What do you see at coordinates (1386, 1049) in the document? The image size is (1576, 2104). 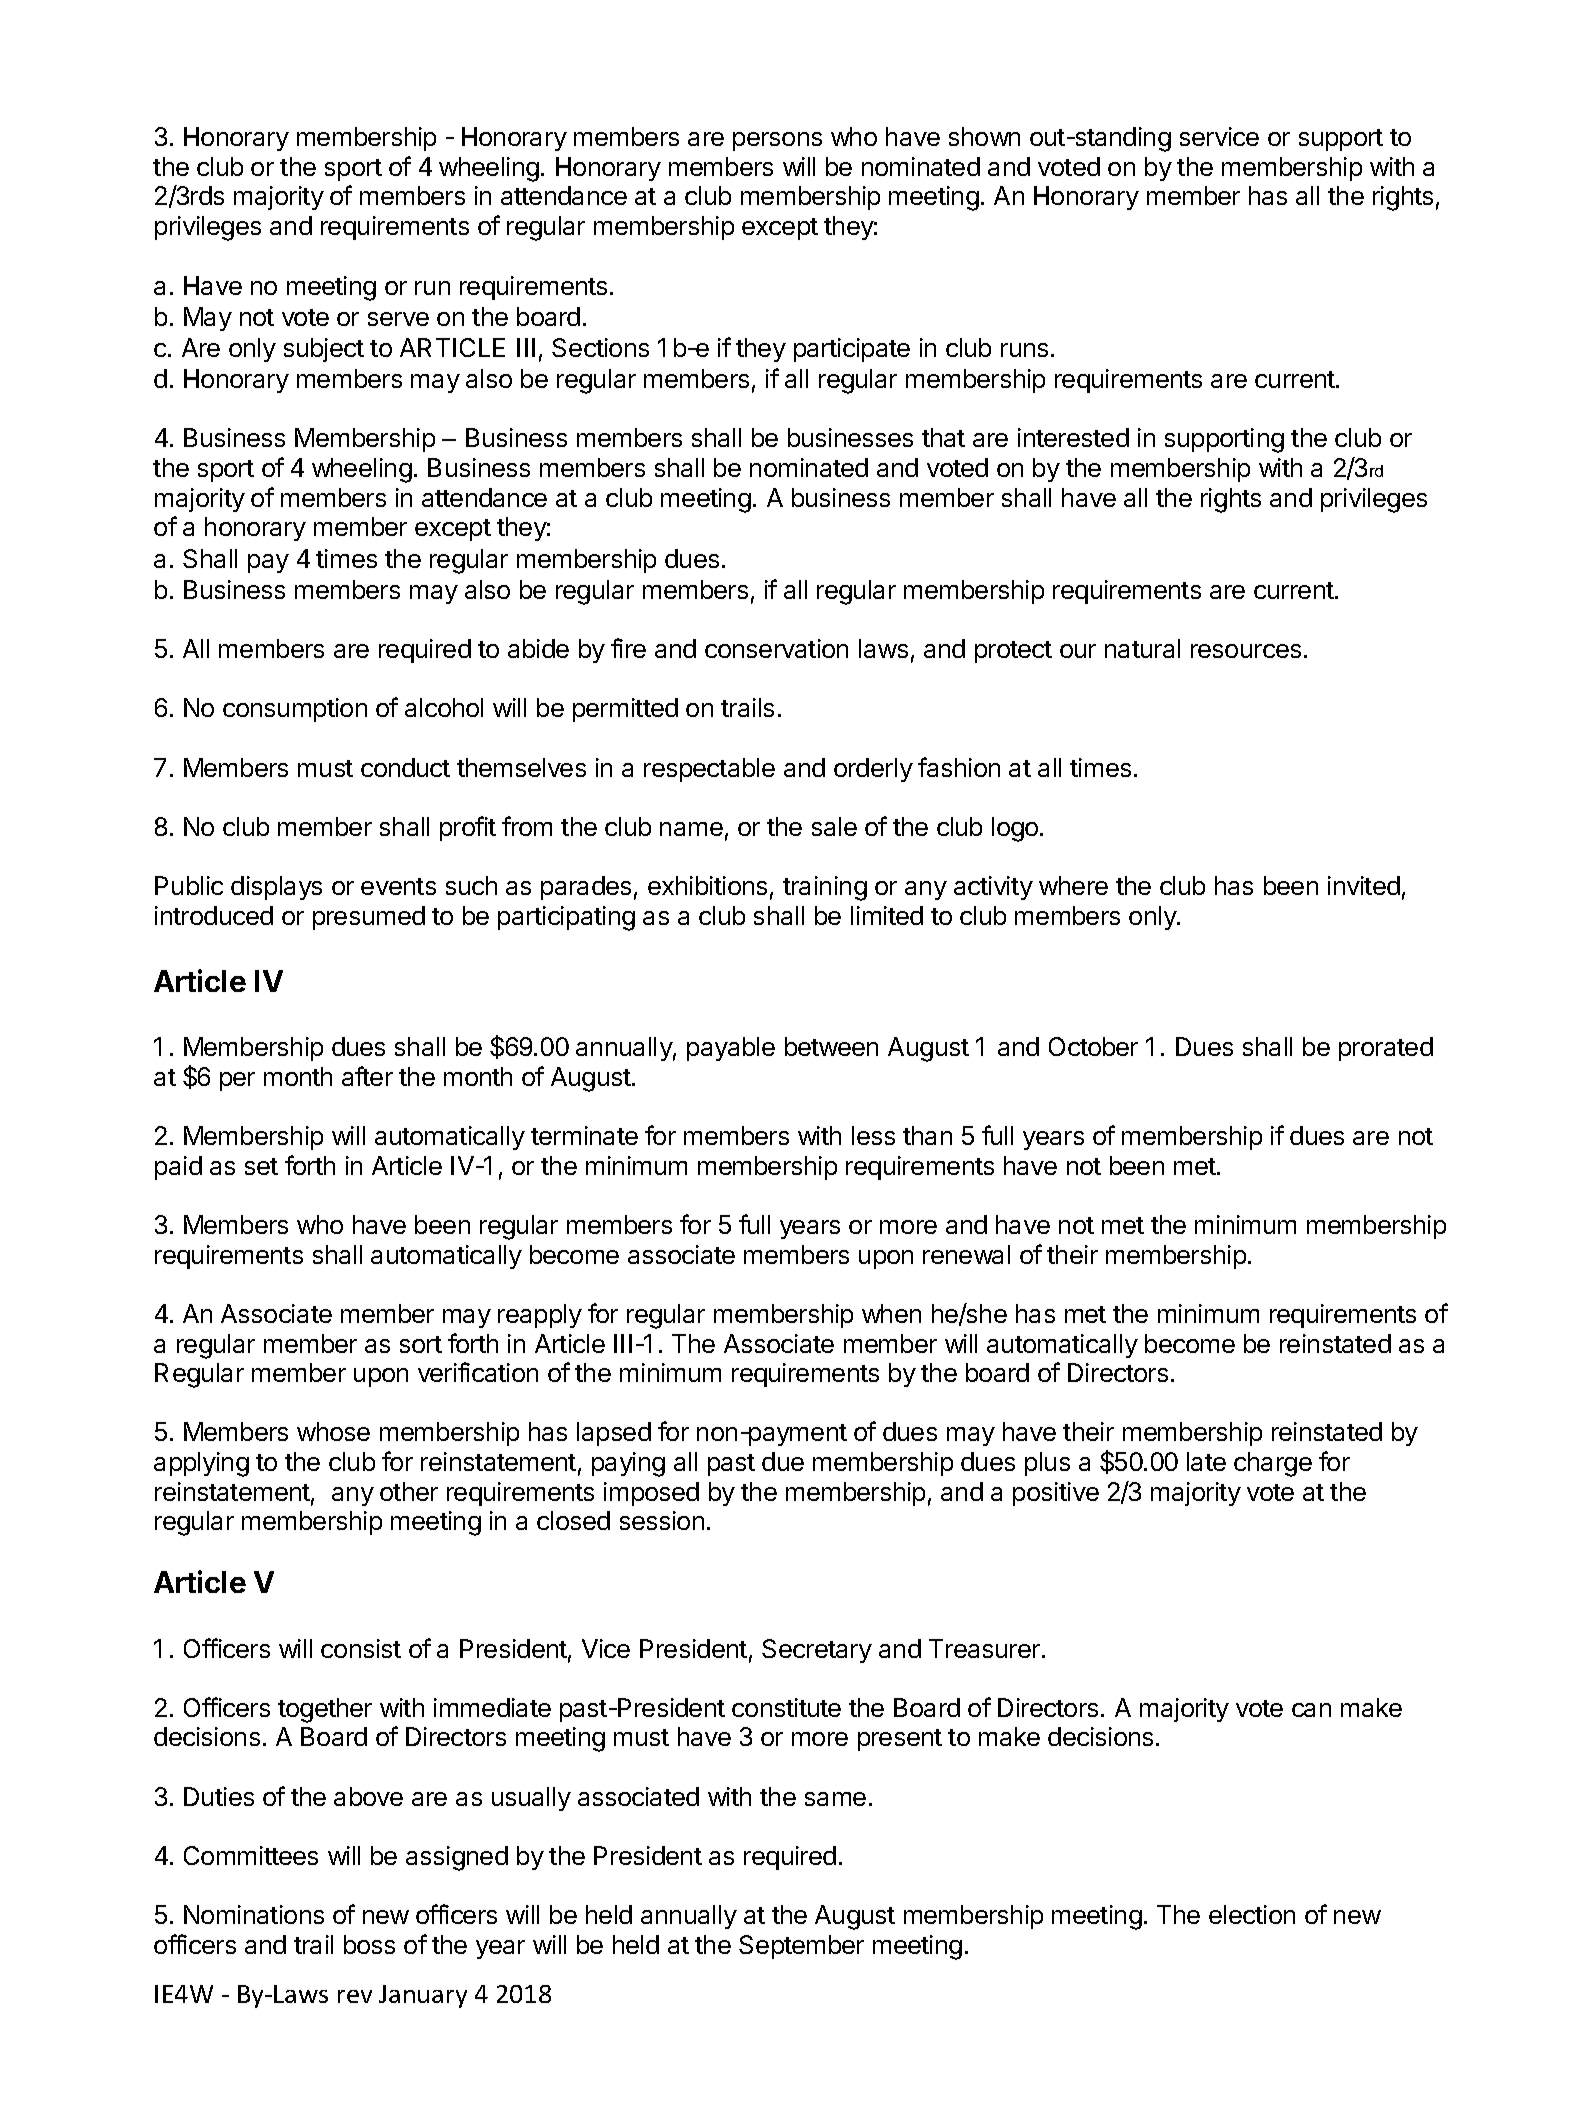 I see `prorated` at bounding box center [1386, 1049].
